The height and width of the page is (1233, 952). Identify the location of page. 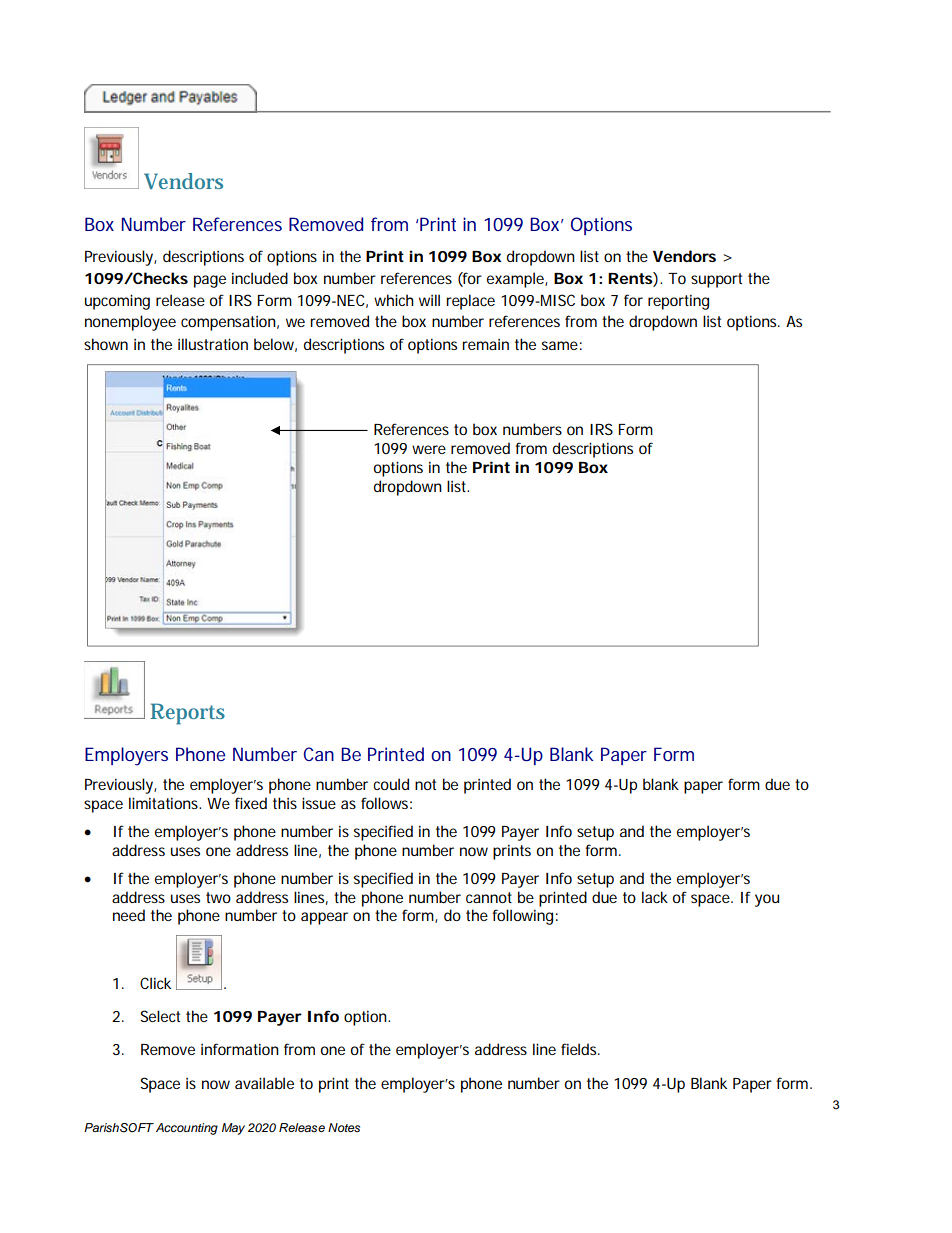
(210, 281).
